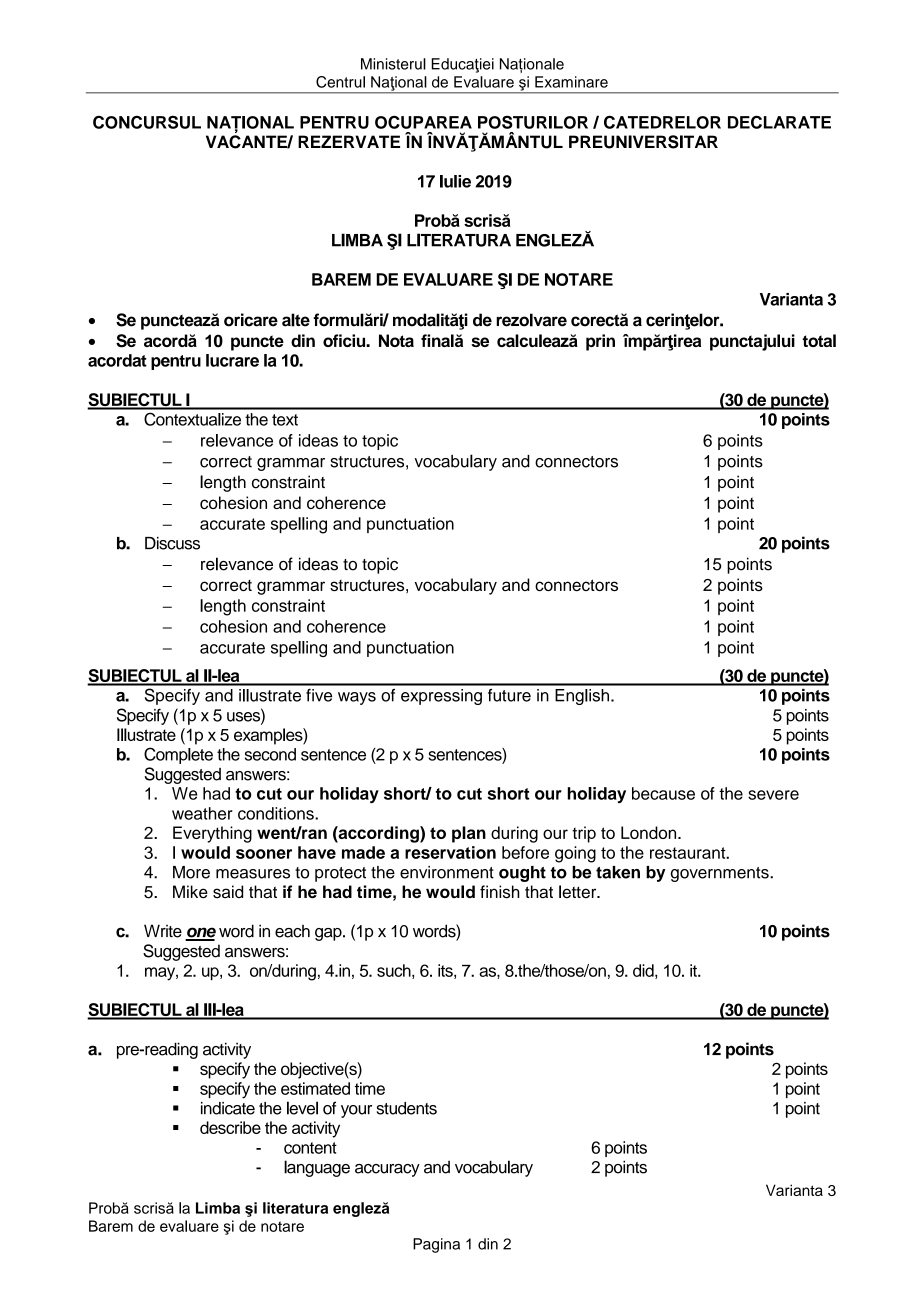  I want to click on total, so click(819, 340).
